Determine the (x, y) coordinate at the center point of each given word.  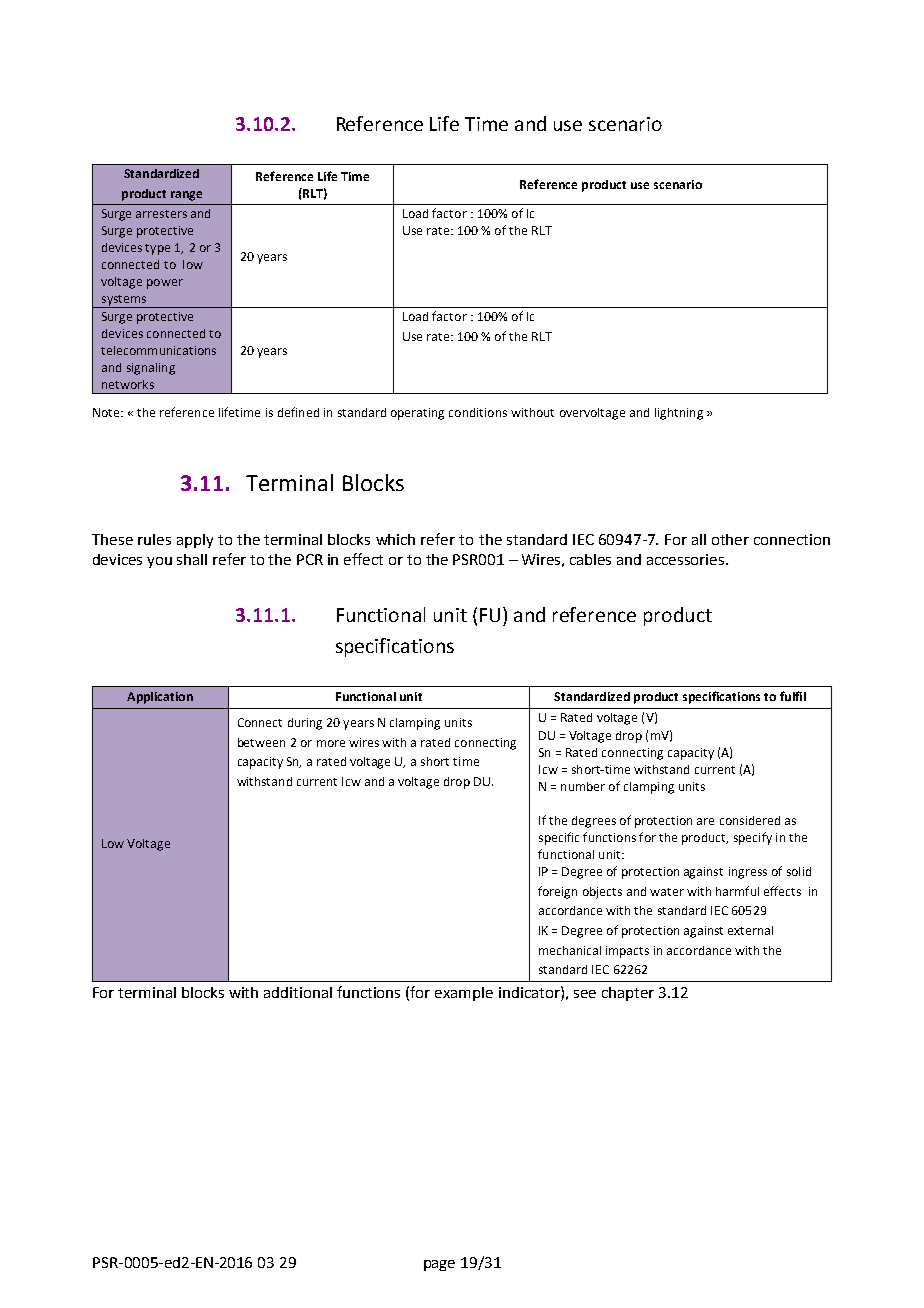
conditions (478, 412)
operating (417, 414)
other (730, 539)
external (750, 930)
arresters (161, 214)
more (331, 743)
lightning (679, 414)
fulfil (793, 696)
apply (195, 541)
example (464, 994)
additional (298, 992)
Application (160, 698)
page (439, 1265)
